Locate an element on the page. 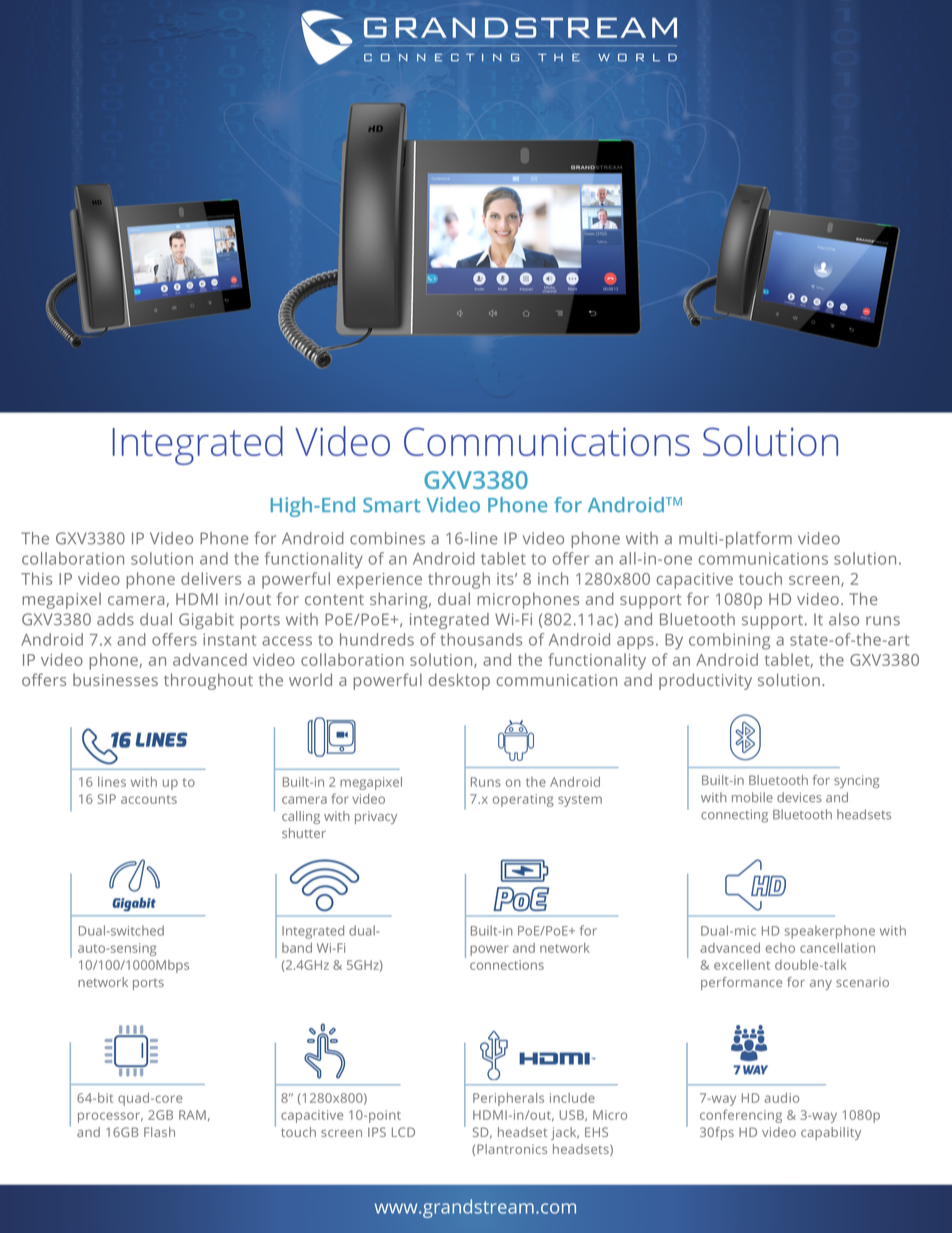 The height and width of the image is (1233, 952). delivers is located at coordinates (211, 578).
